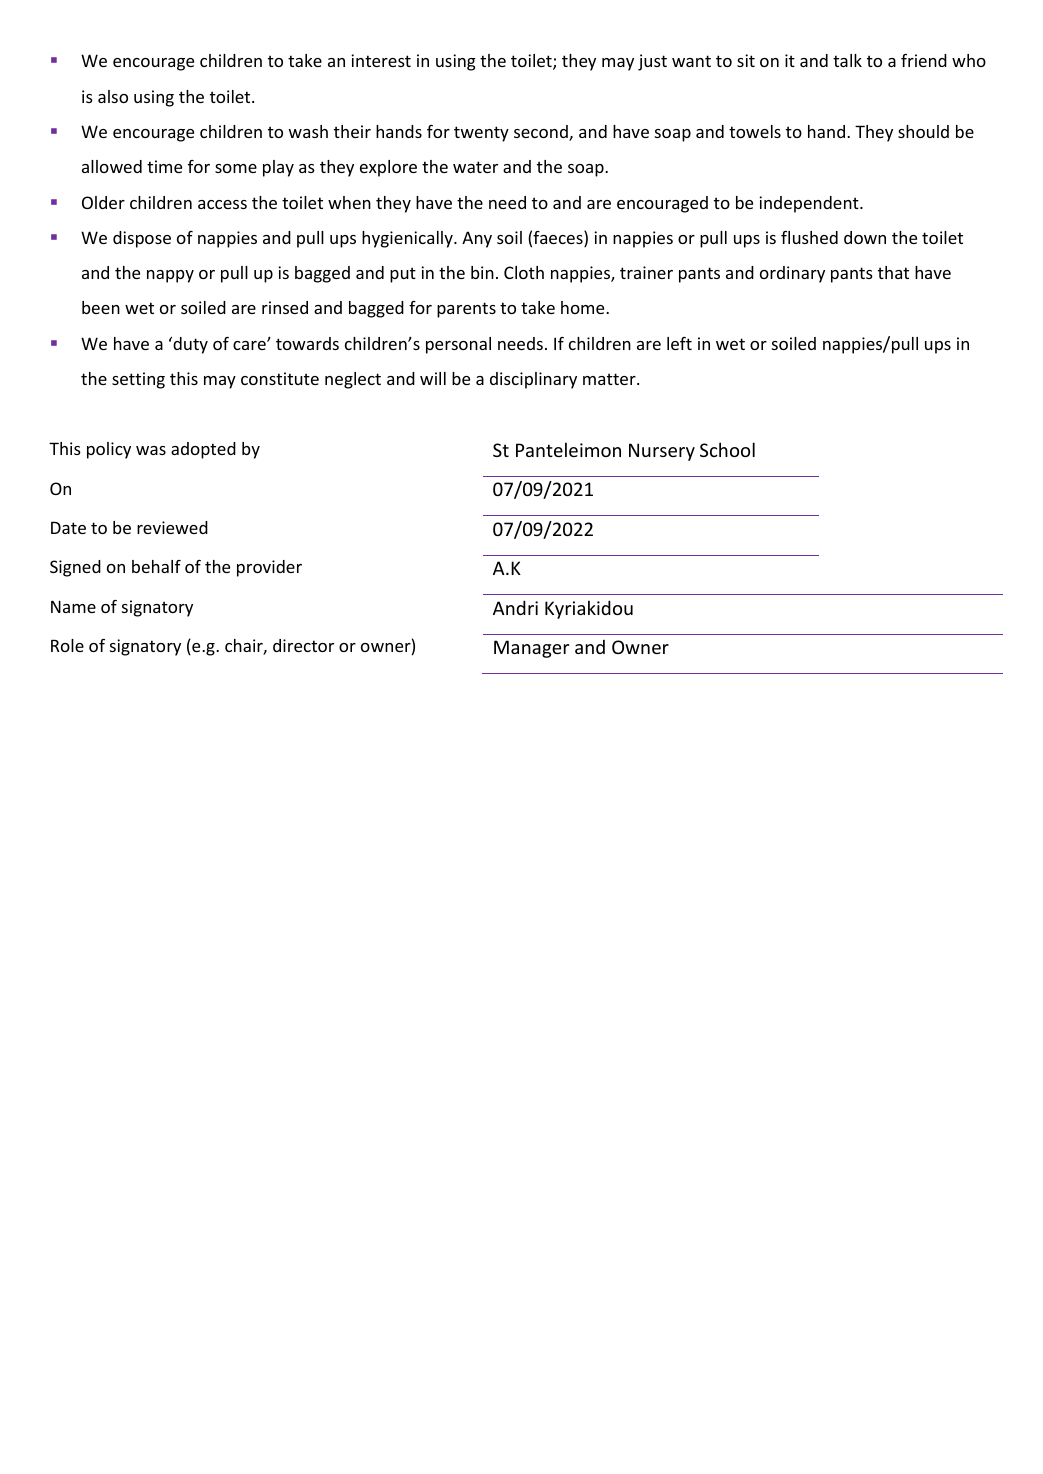 The width and height of the page is (1043, 1474). I want to click on School, so click(727, 449).
